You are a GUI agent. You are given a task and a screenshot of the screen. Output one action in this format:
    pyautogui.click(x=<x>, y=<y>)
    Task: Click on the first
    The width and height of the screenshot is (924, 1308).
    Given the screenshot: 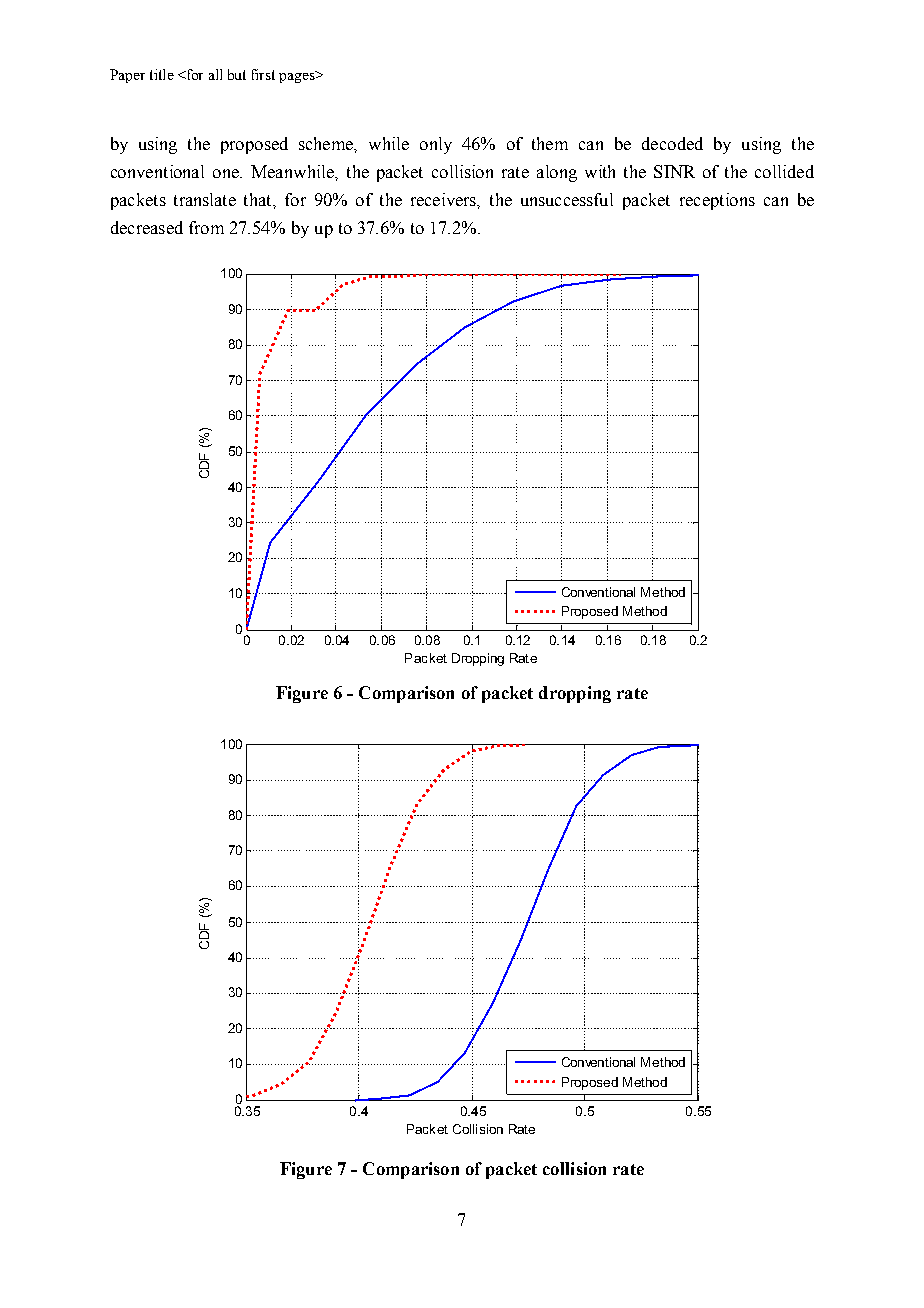 What is the action you would take?
    pyautogui.click(x=263, y=74)
